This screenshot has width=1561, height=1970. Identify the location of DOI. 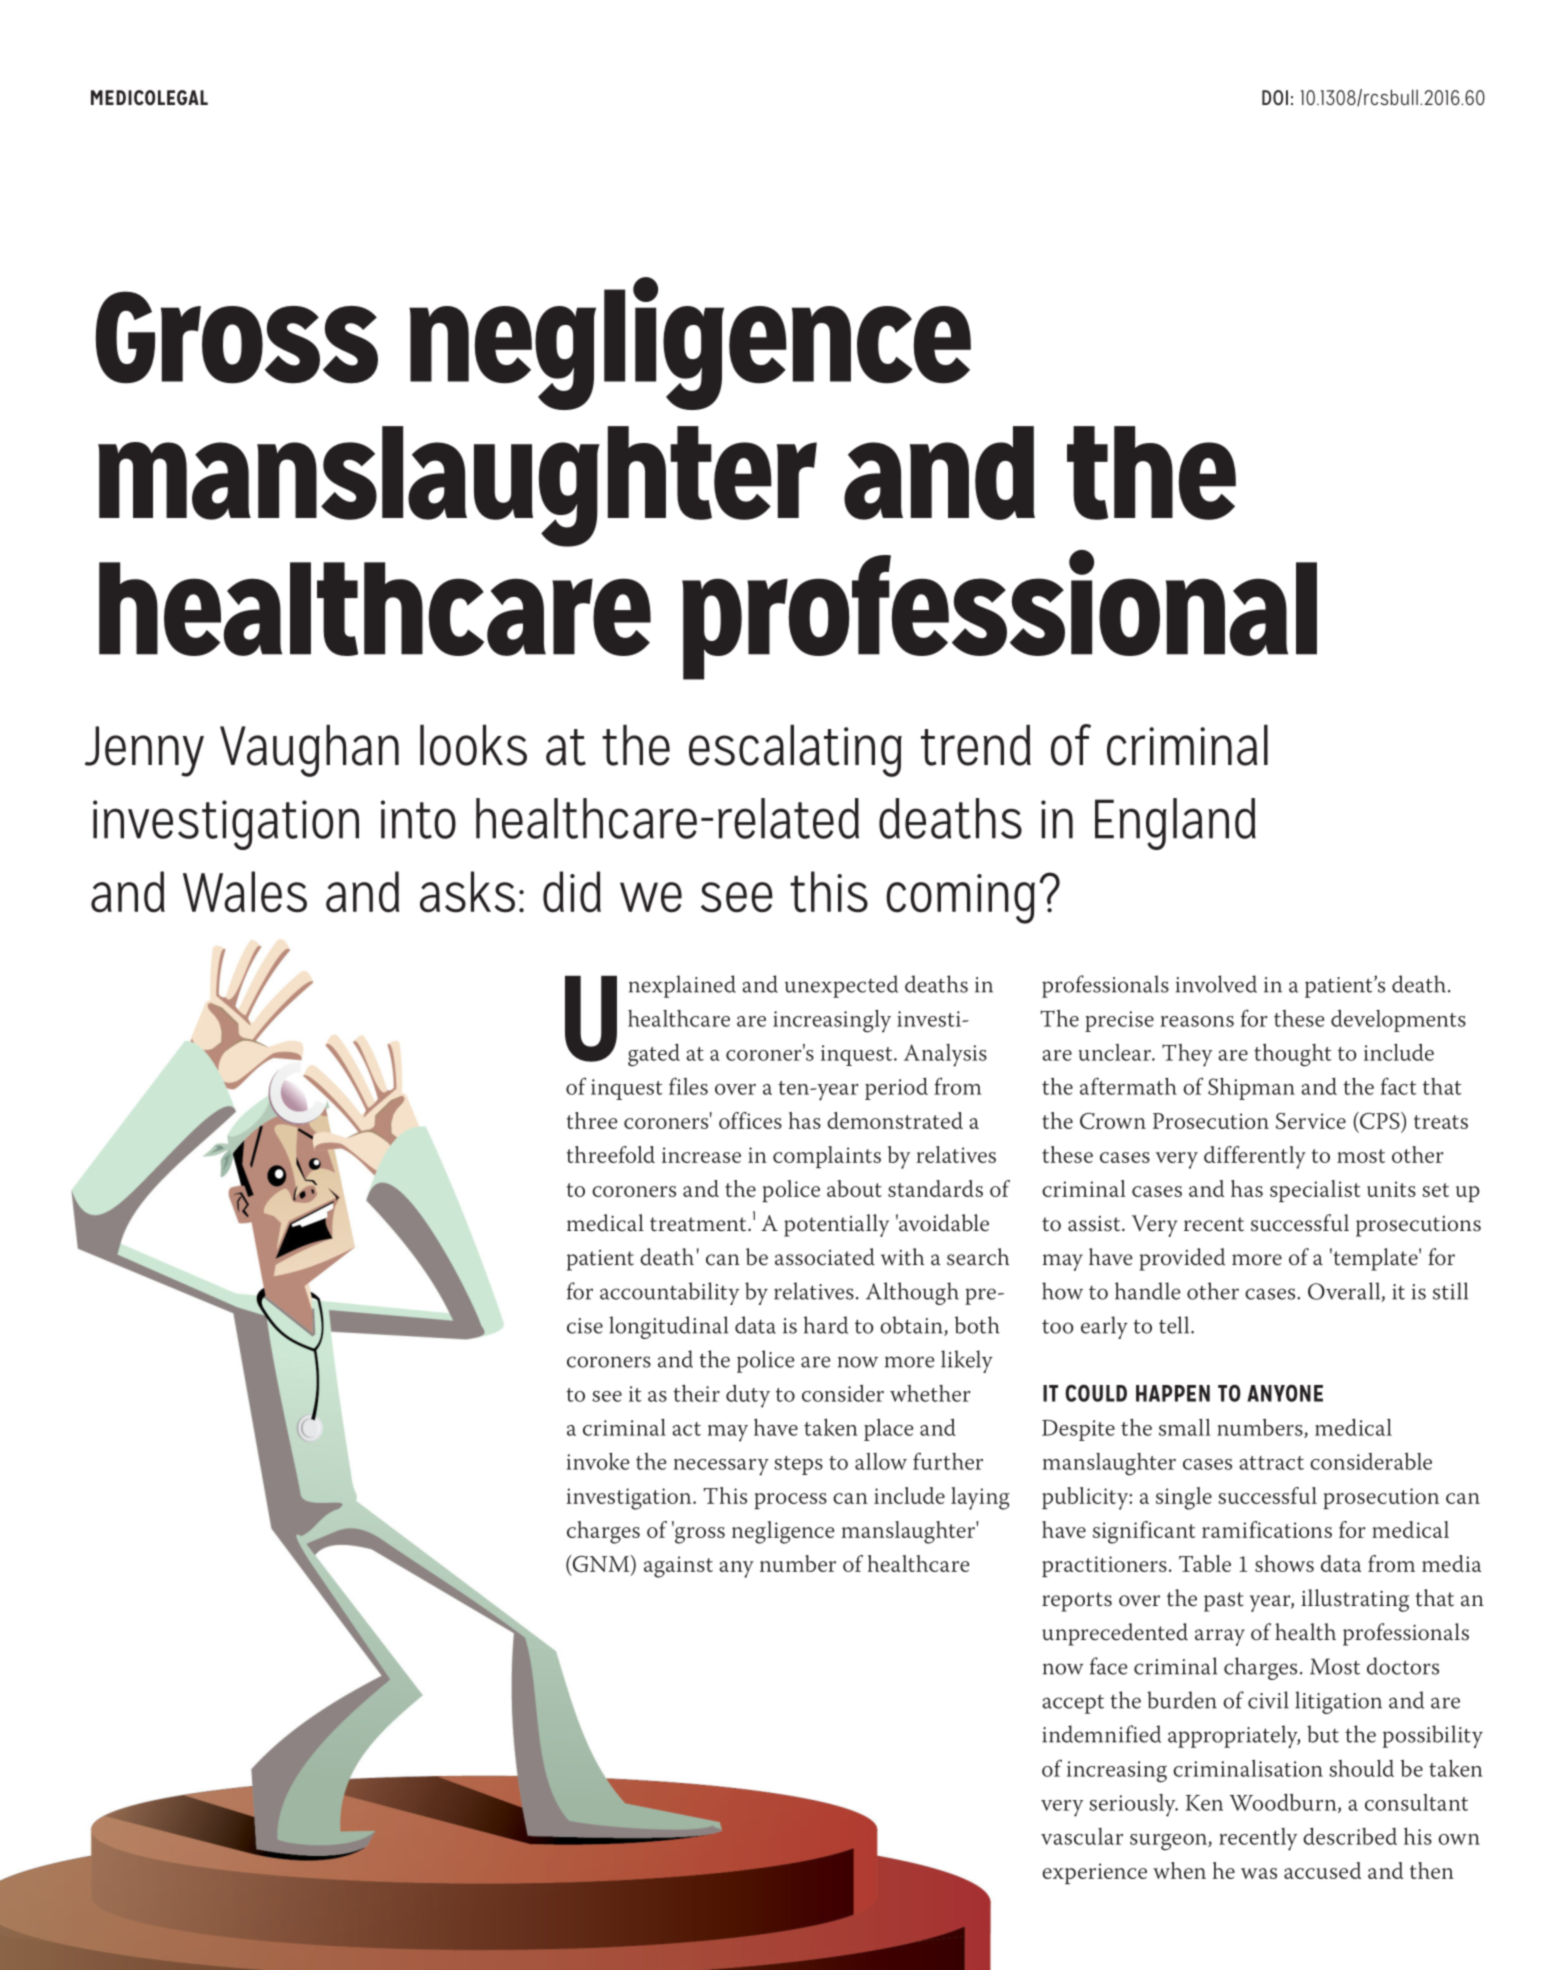
(1275, 97).
